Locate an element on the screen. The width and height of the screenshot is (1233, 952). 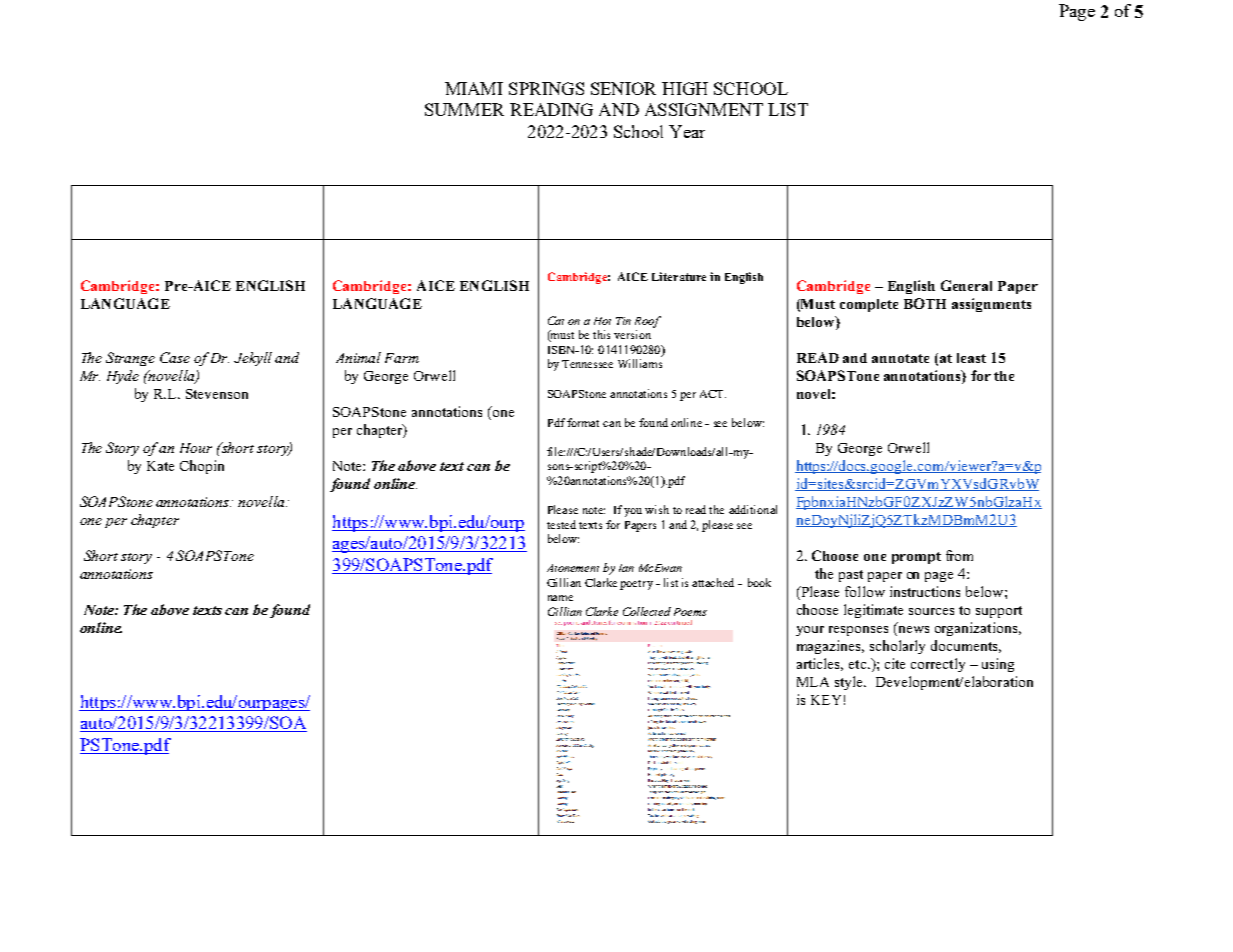
Hour is located at coordinates (196, 448).
